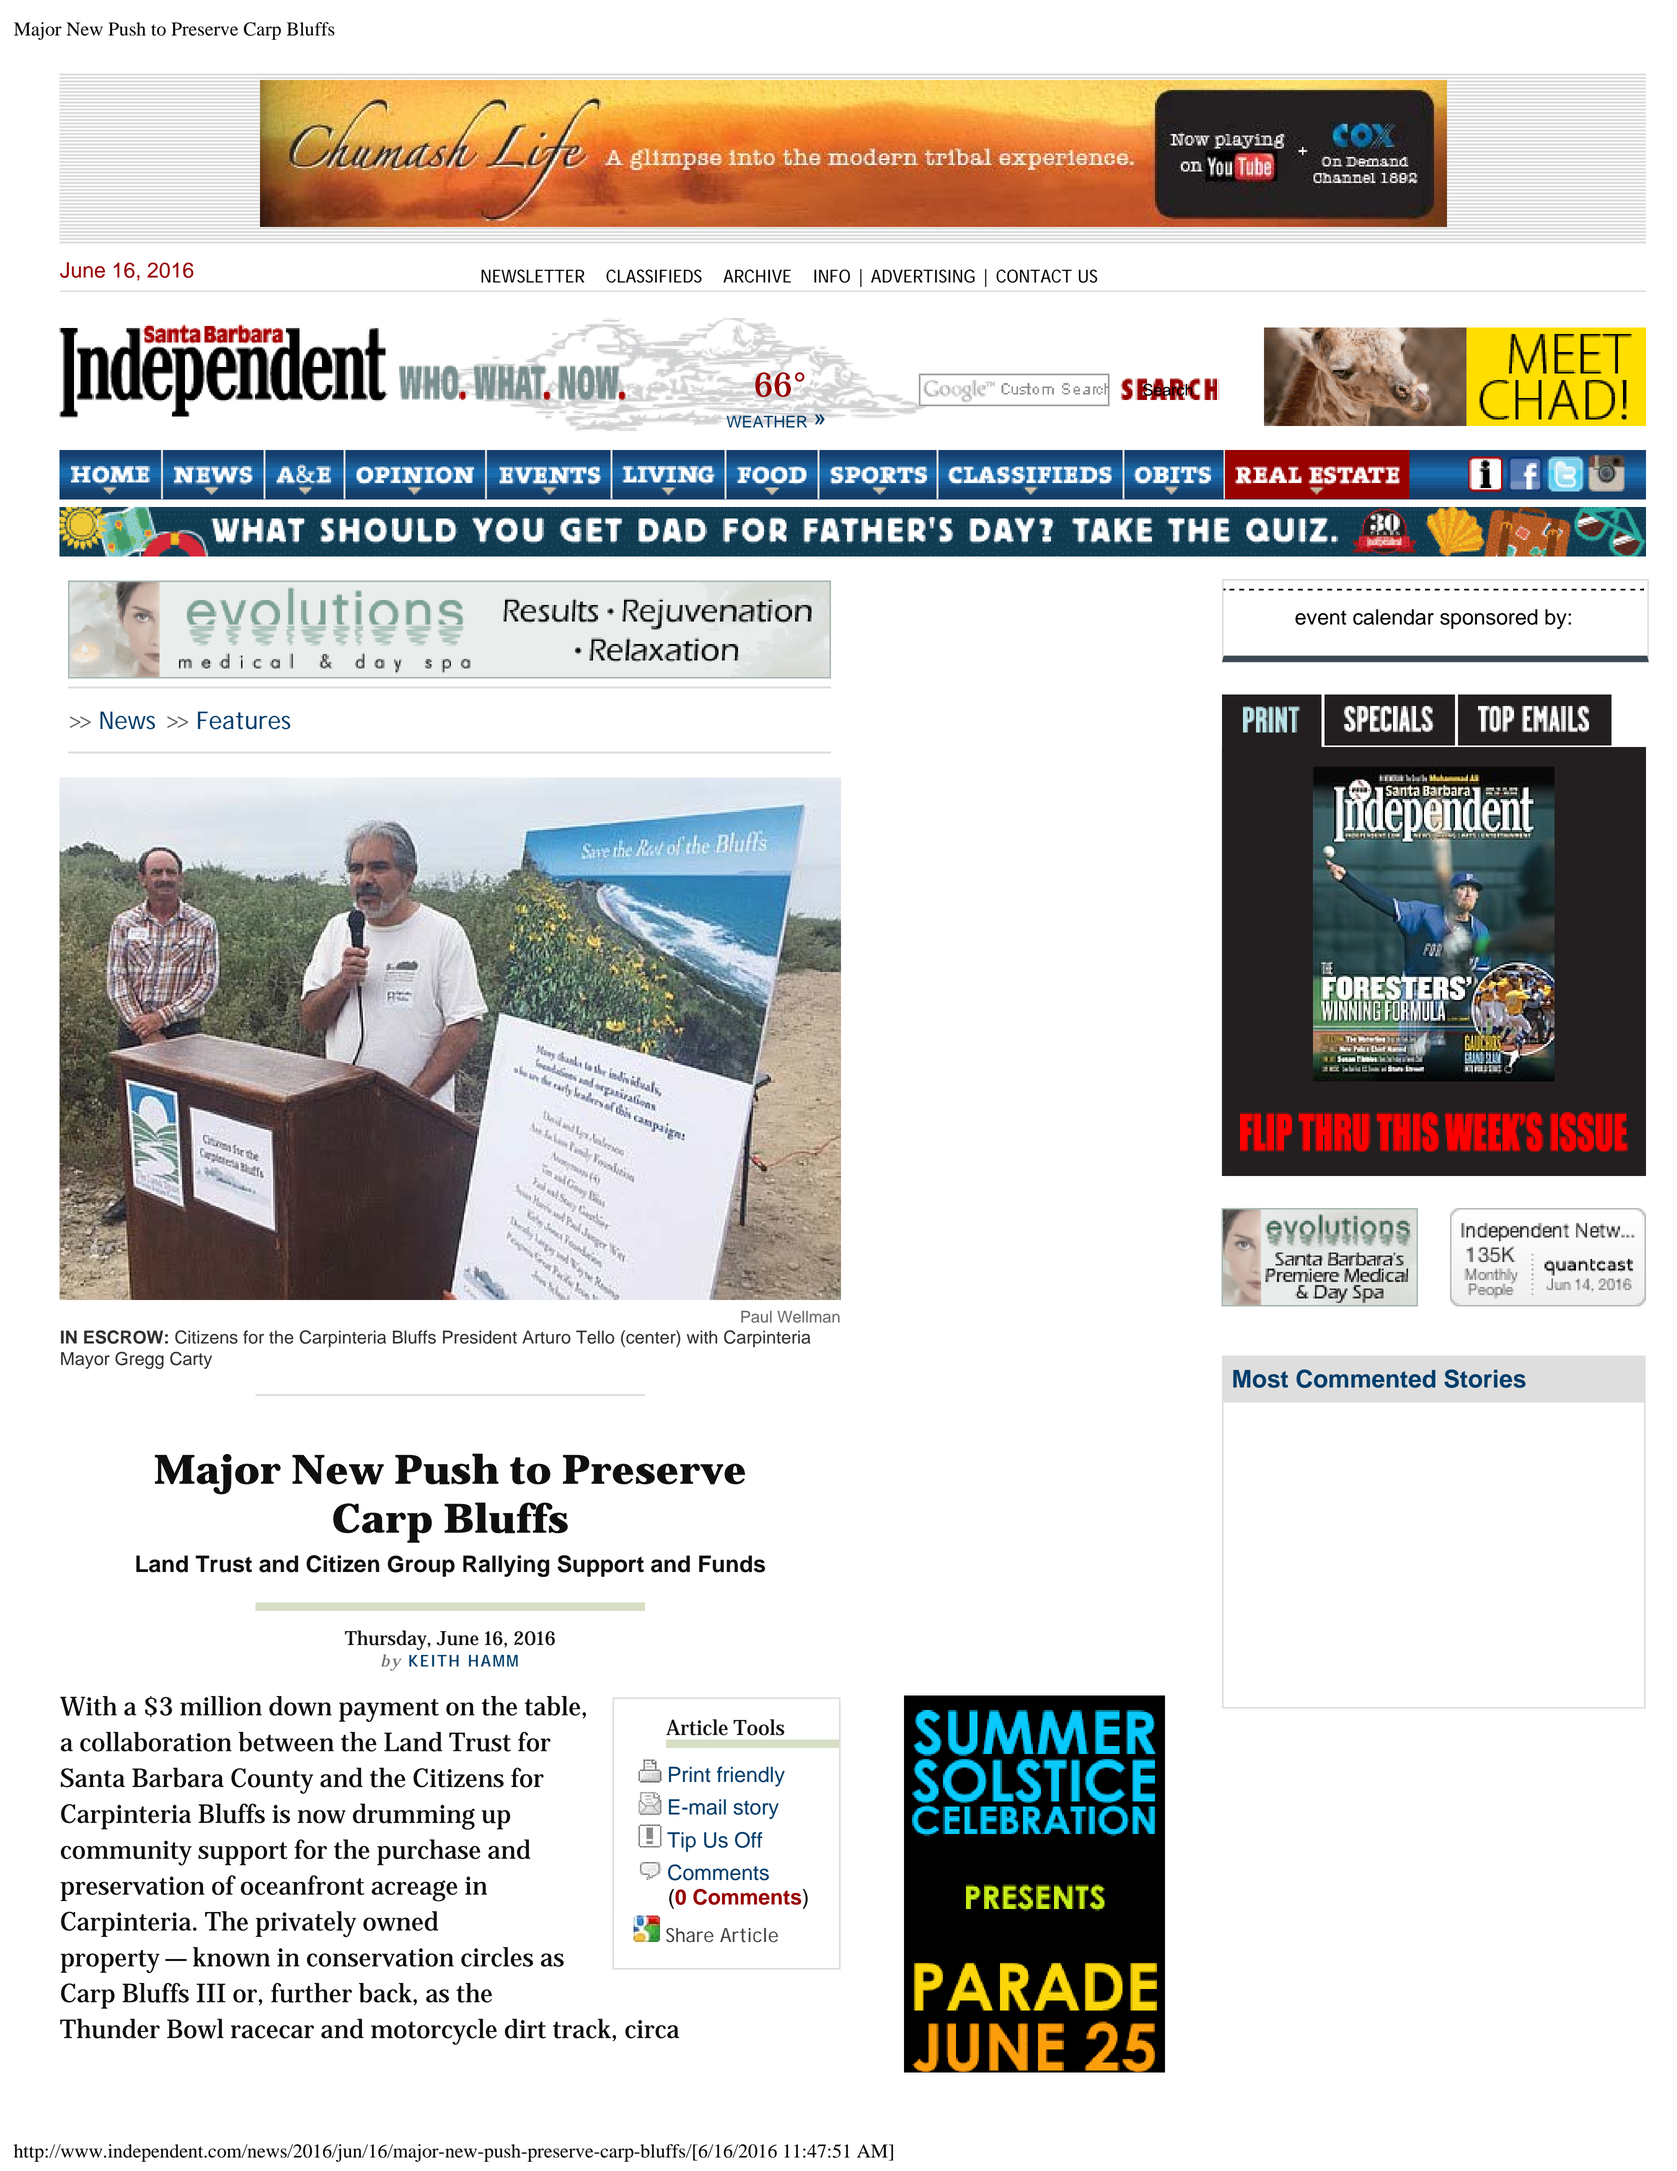  Describe the element at coordinates (139, 1360) in the image. I see `Gregg` at that location.
